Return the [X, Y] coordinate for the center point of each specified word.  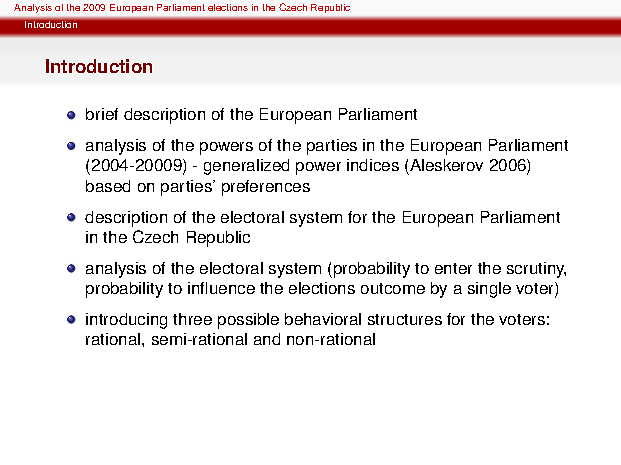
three [192, 319]
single [489, 290]
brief [102, 114]
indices [373, 165]
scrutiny [536, 270]
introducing [126, 321]
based [108, 186]
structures [405, 319]
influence [221, 288]
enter [453, 268]
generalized [246, 167]
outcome [393, 288]
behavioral [323, 319]
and [267, 339]
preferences [266, 188]
